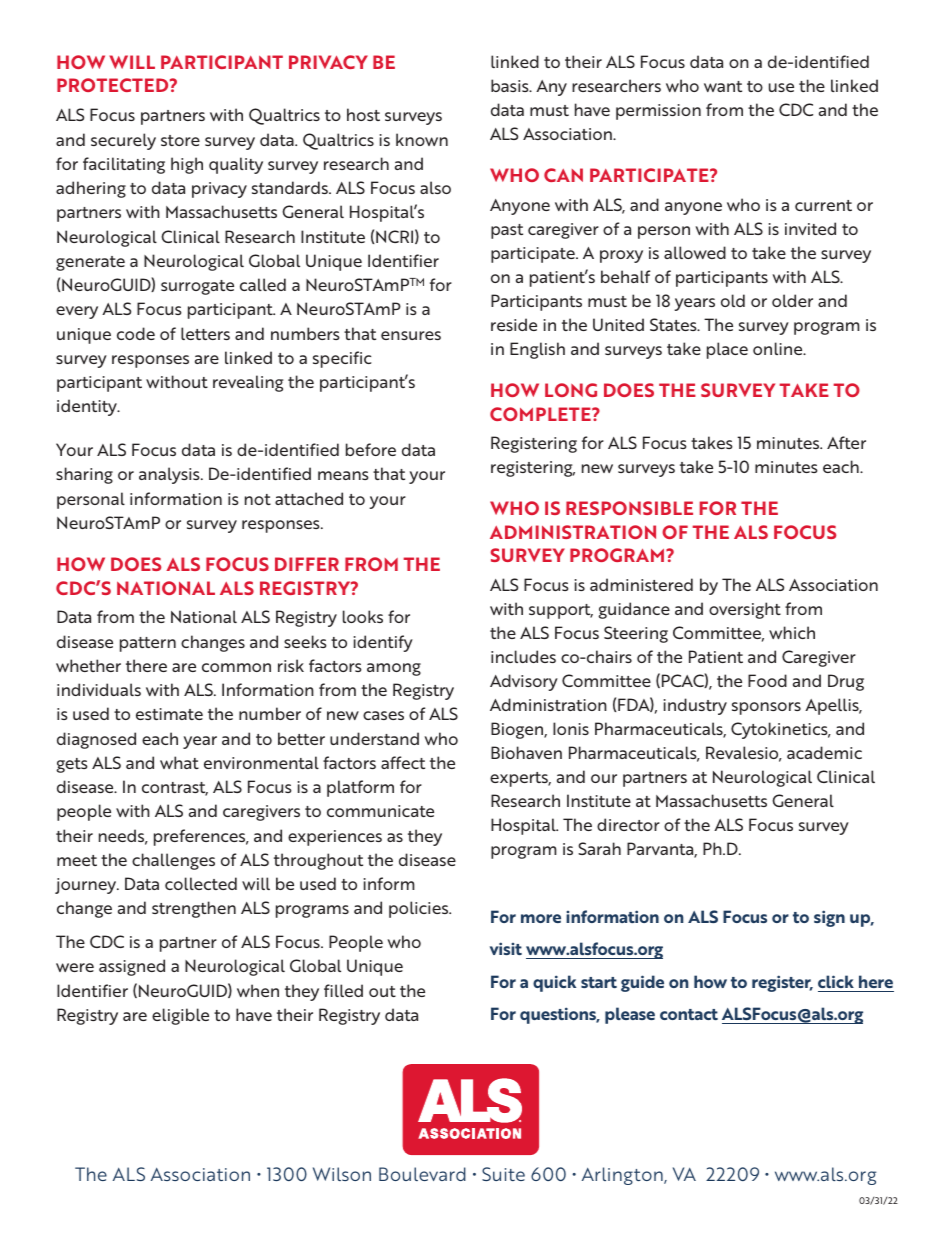  Describe the element at coordinates (180, 1016) in the document. I see `eligible` at that location.
